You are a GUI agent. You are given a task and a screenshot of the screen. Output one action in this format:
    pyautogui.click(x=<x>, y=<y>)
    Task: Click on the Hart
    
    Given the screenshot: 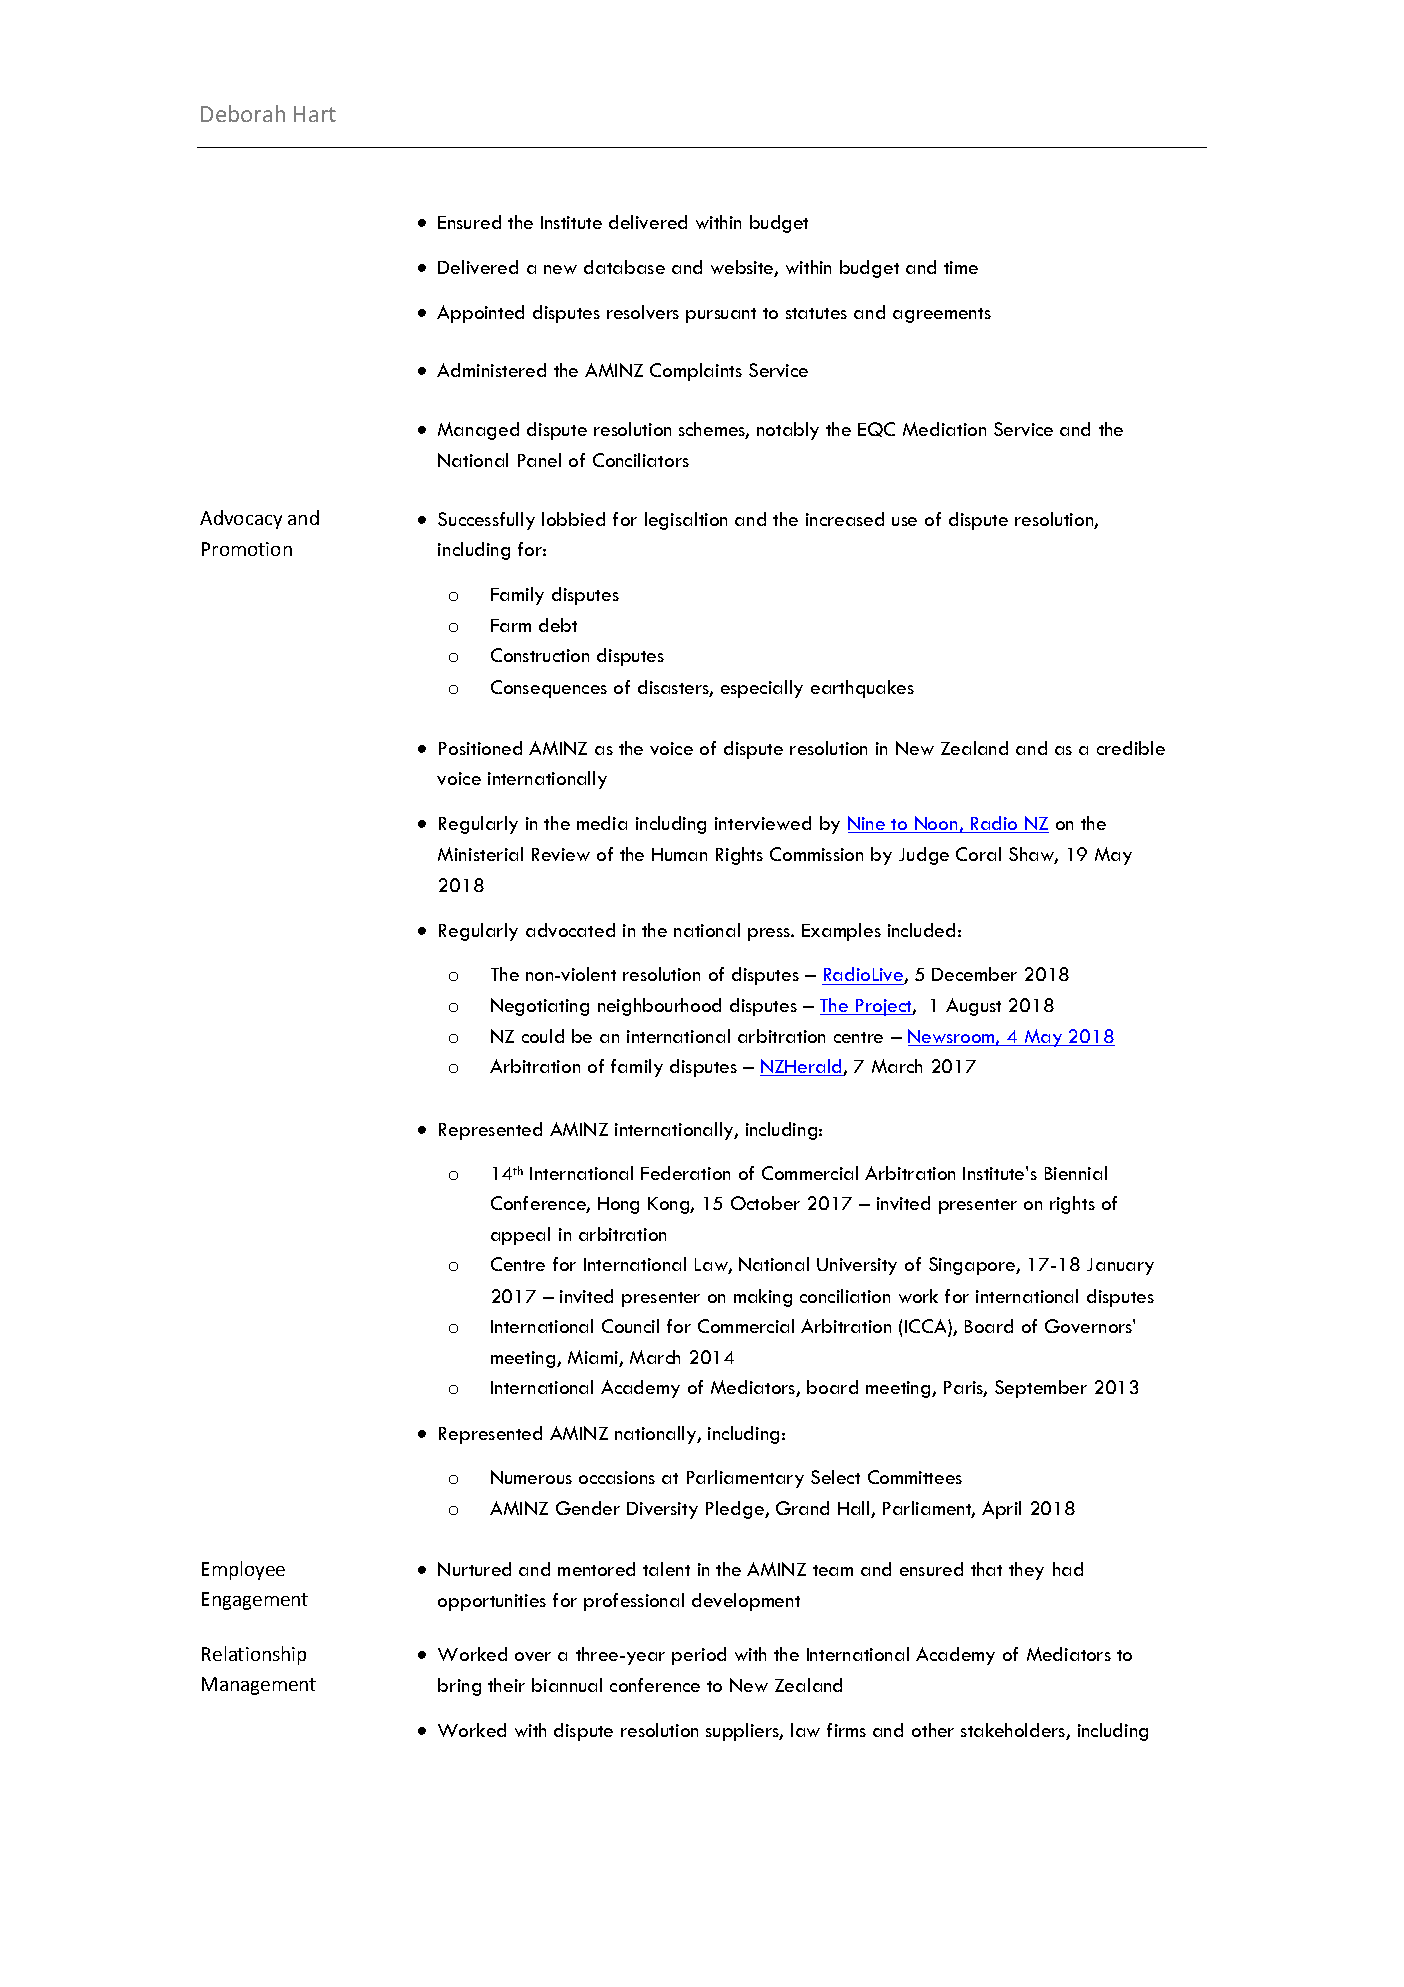 What is the action you would take?
    pyautogui.click(x=315, y=114)
